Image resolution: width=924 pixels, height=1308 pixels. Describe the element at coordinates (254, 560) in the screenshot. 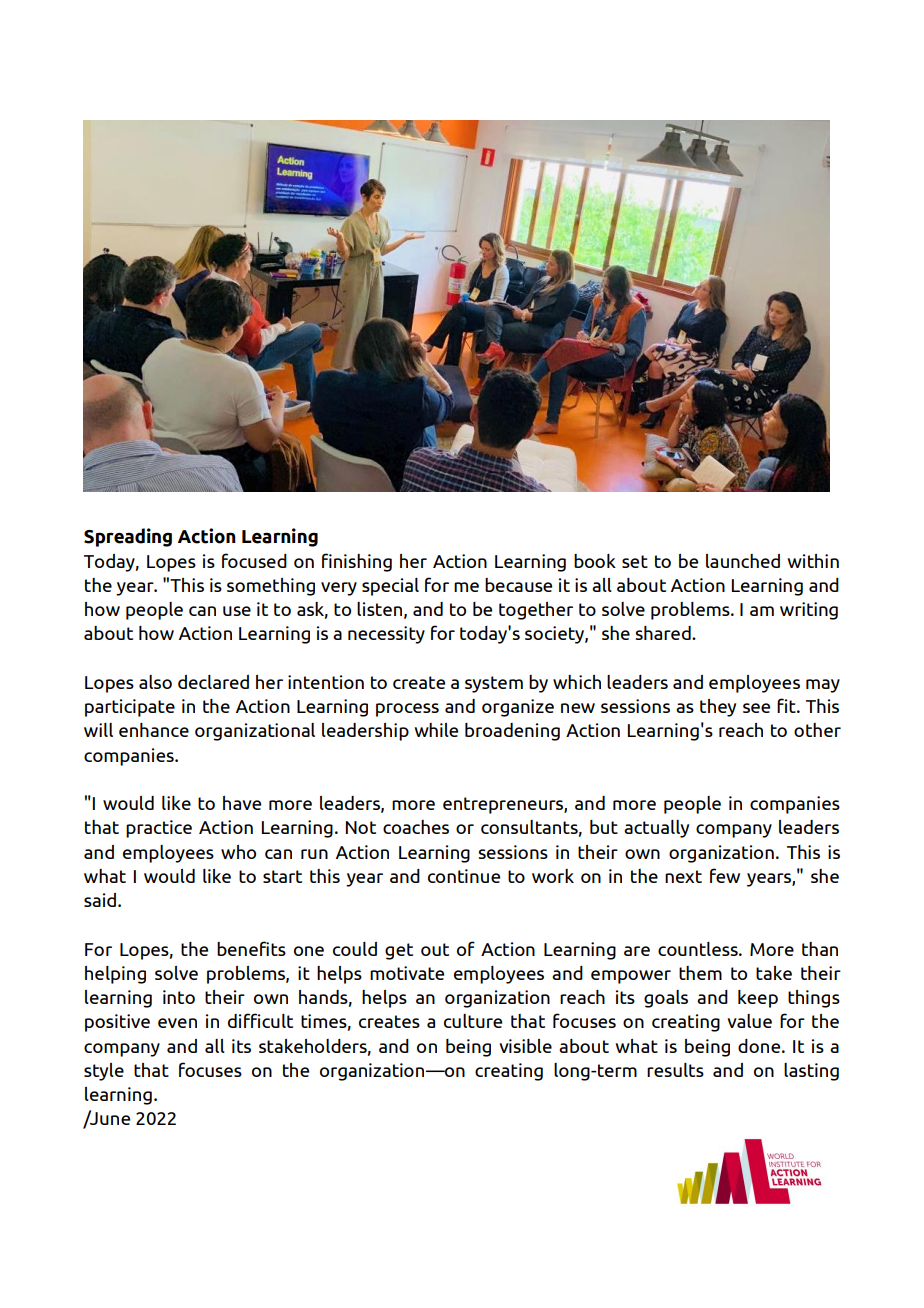

I see `focused` at that location.
